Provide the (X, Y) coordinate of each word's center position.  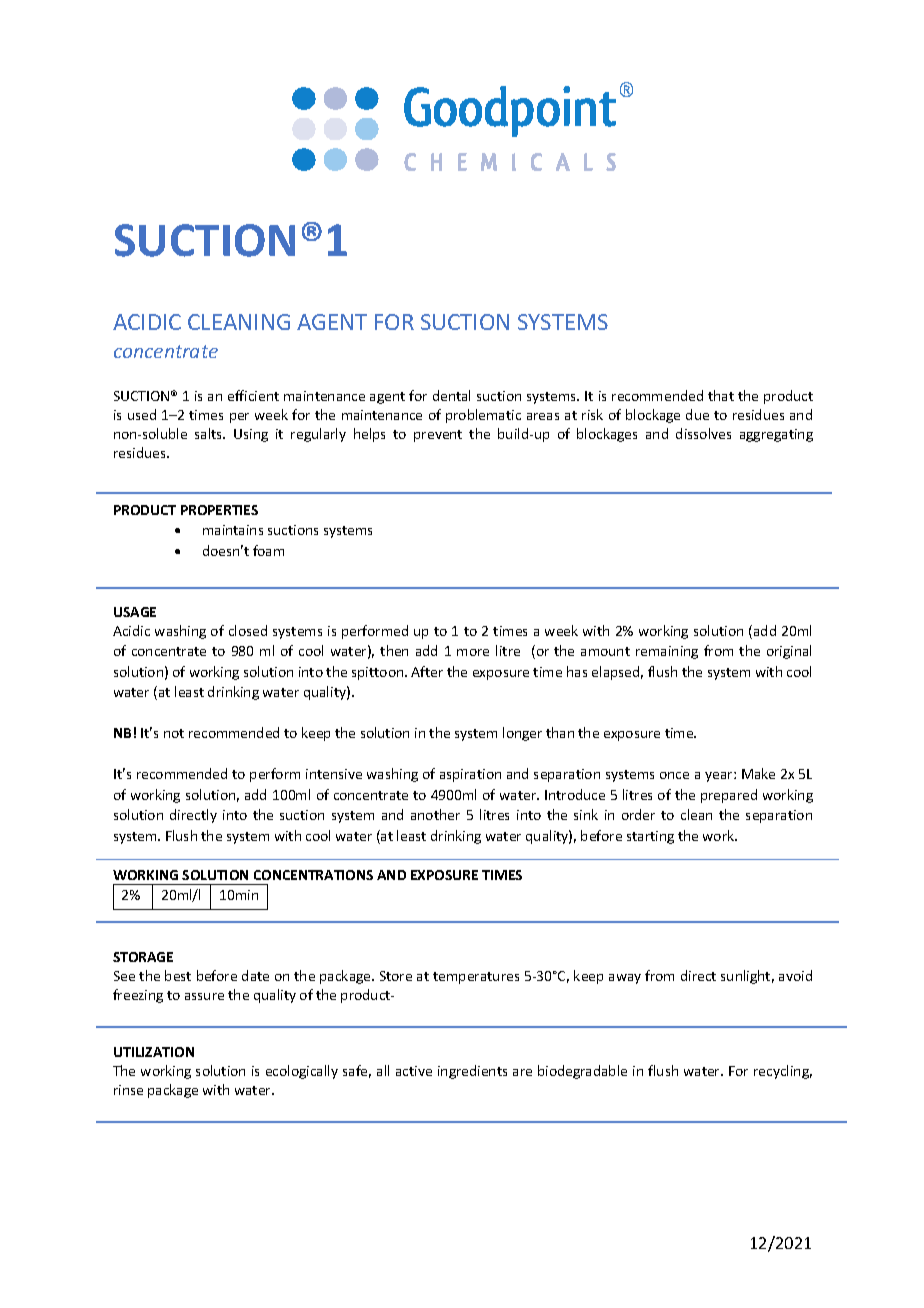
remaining (667, 652)
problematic (483, 416)
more (473, 652)
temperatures (476, 978)
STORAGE (143, 957)
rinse (128, 1090)
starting (650, 837)
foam (268, 550)
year (720, 777)
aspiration (470, 775)
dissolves (703, 433)
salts (210, 433)
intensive (334, 774)
